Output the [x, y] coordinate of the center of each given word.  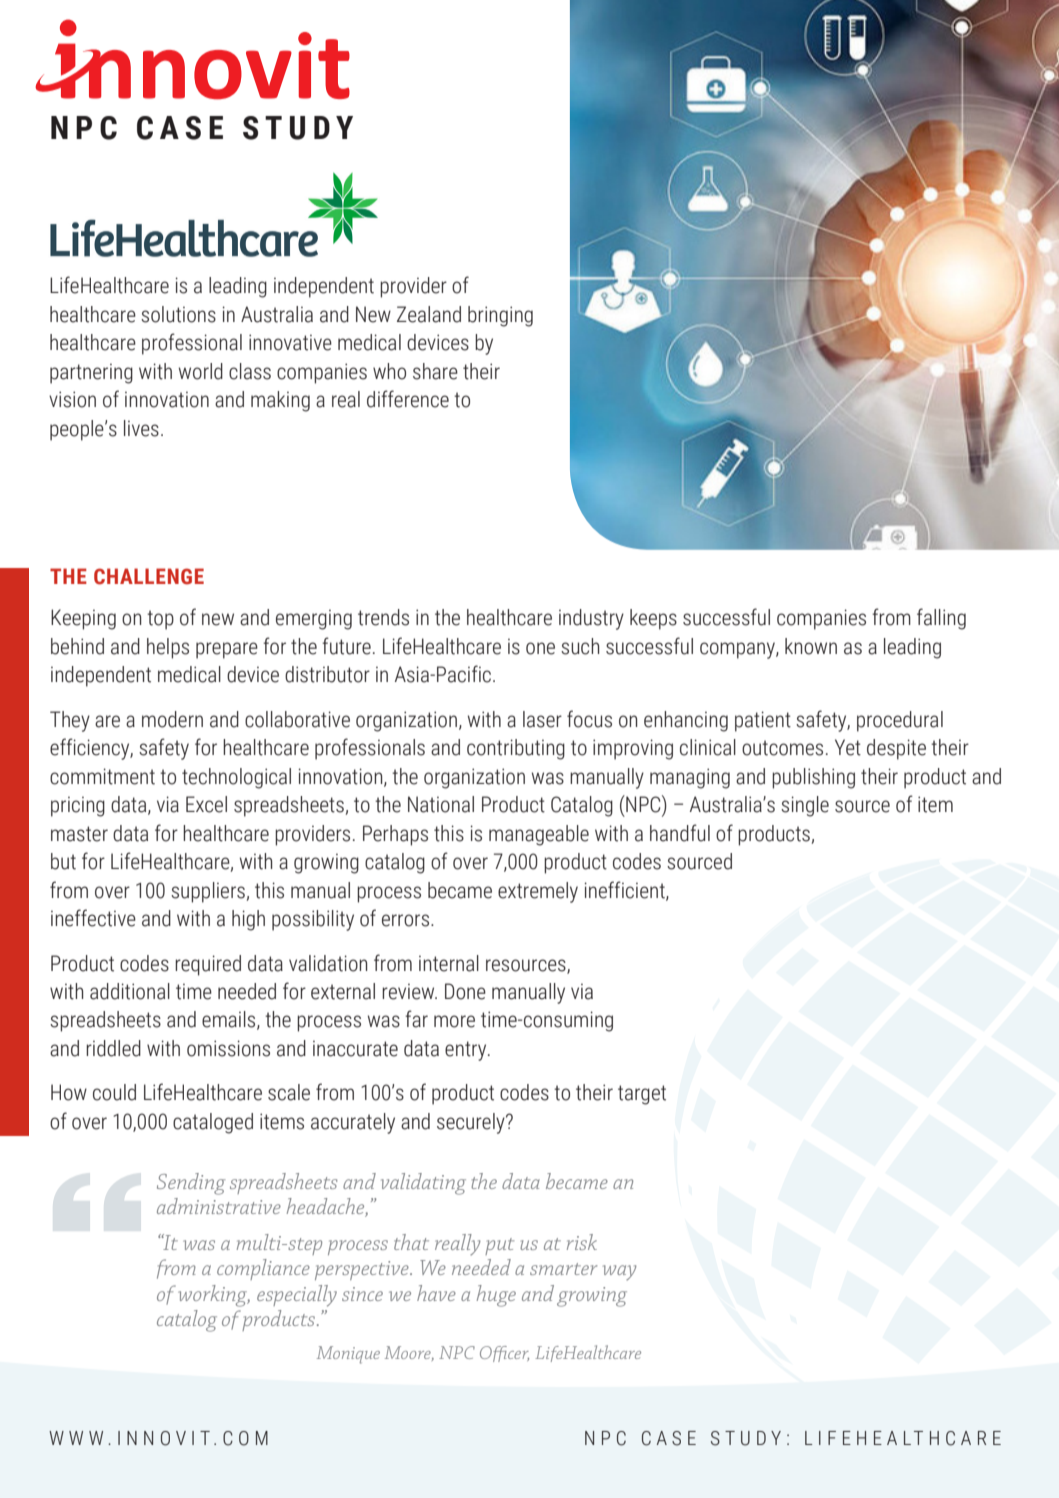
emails [230, 1020]
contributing [516, 749]
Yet [848, 747]
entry [467, 1051]
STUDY [298, 128]
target [642, 1095]
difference [408, 399]
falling [941, 619]
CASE [180, 128]
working [213, 1296]
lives [141, 428]
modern [172, 719]
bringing [500, 316]
